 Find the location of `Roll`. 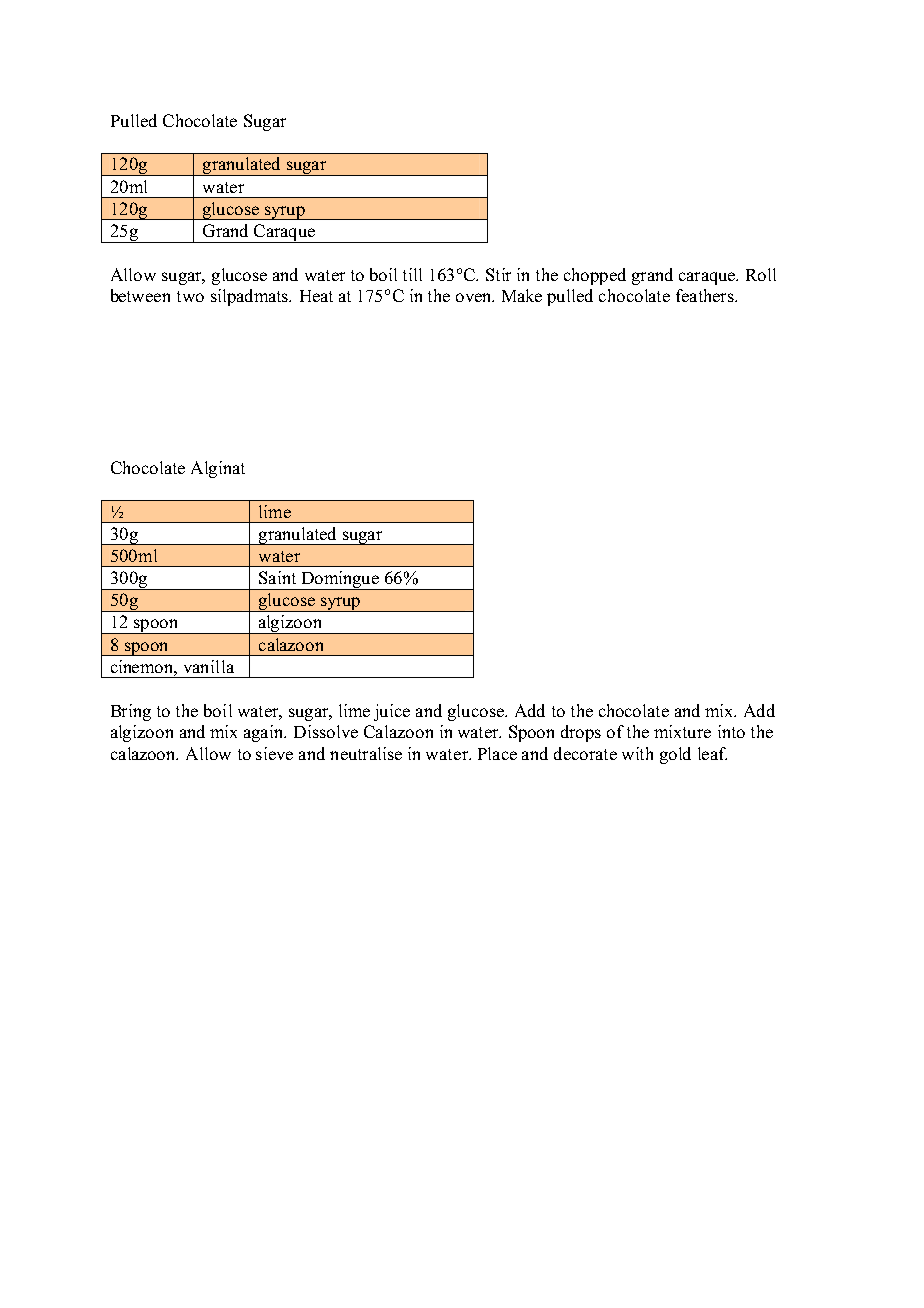

Roll is located at coordinates (761, 274).
